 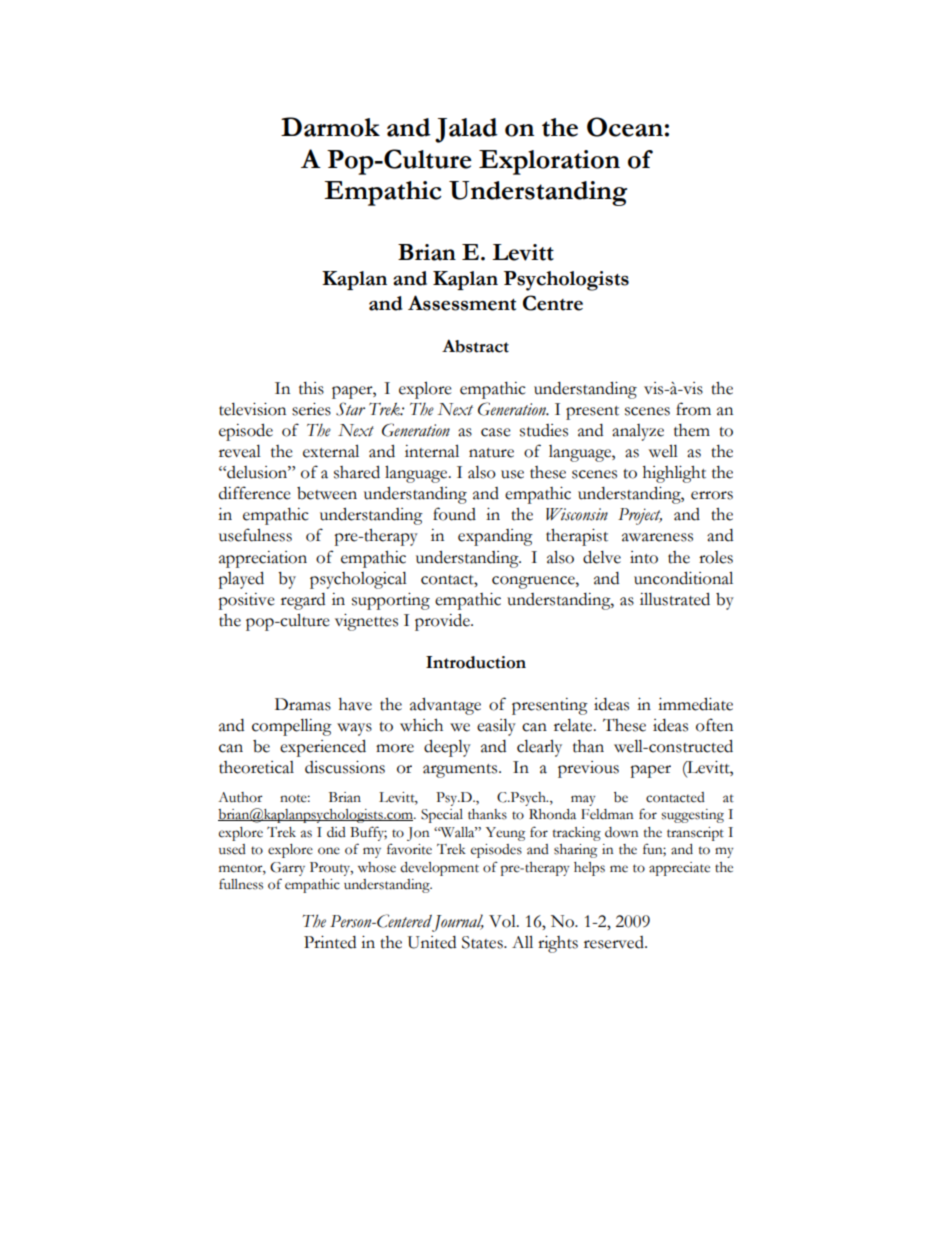 What do you see at coordinates (476, 662) in the screenshot?
I see `Introduction` at bounding box center [476, 662].
